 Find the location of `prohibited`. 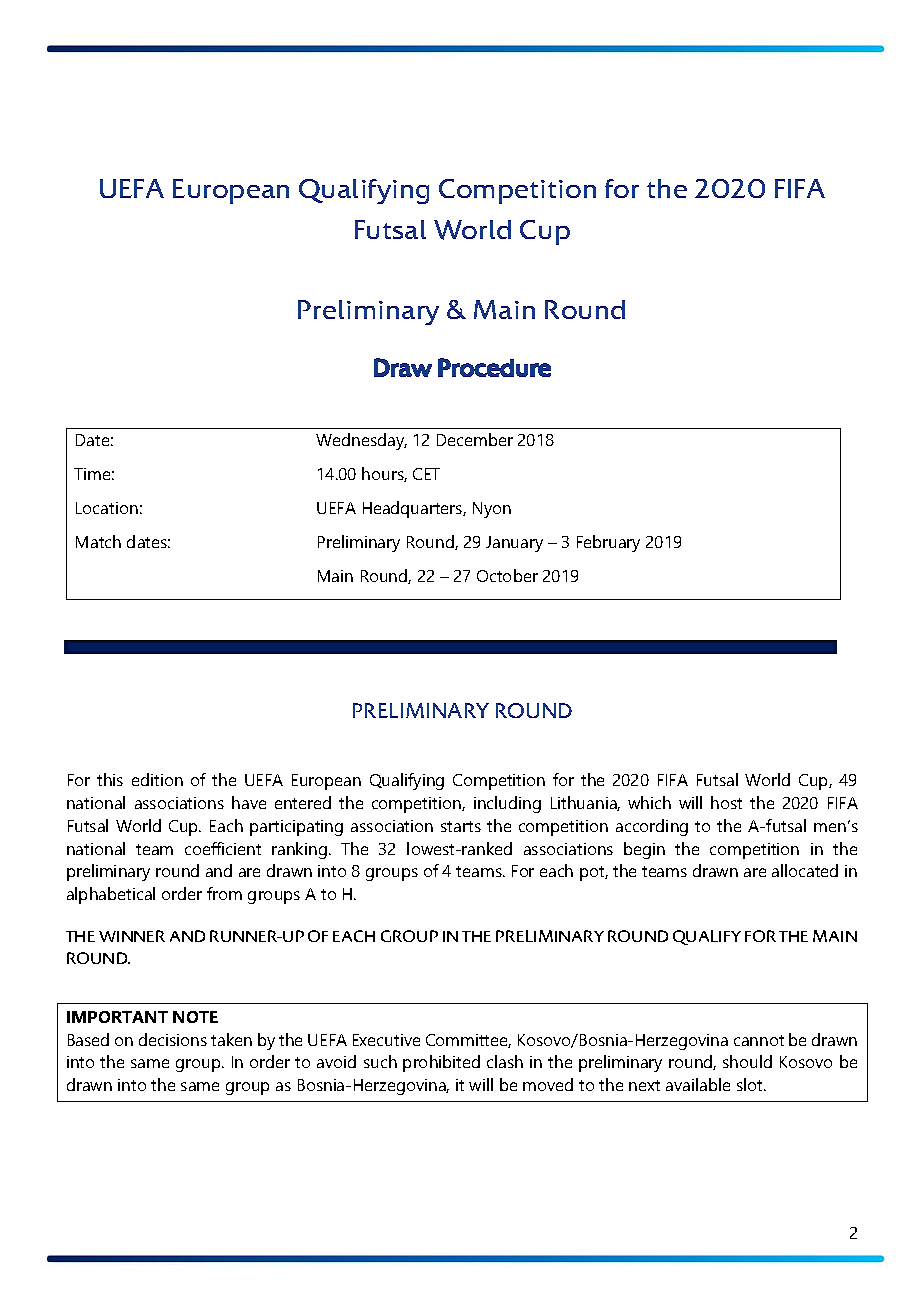

prohibited is located at coordinates (441, 1063).
